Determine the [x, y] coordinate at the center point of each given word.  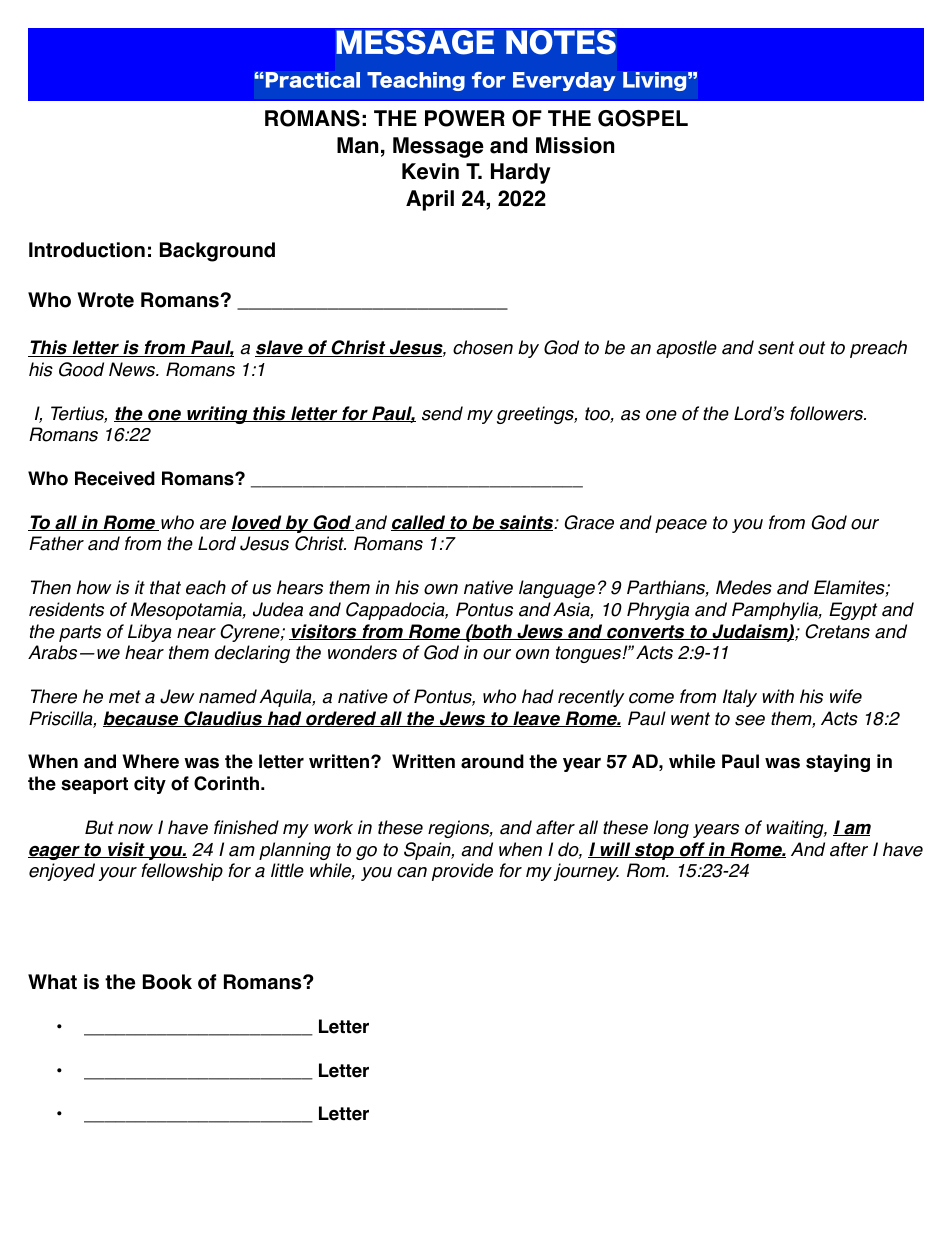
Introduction [87, 250]
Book [167, 982]
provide [462, 872]
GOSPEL [643, 118]
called [419, 523]
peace [681, 526]
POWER [465, 118]
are [213, 524]
